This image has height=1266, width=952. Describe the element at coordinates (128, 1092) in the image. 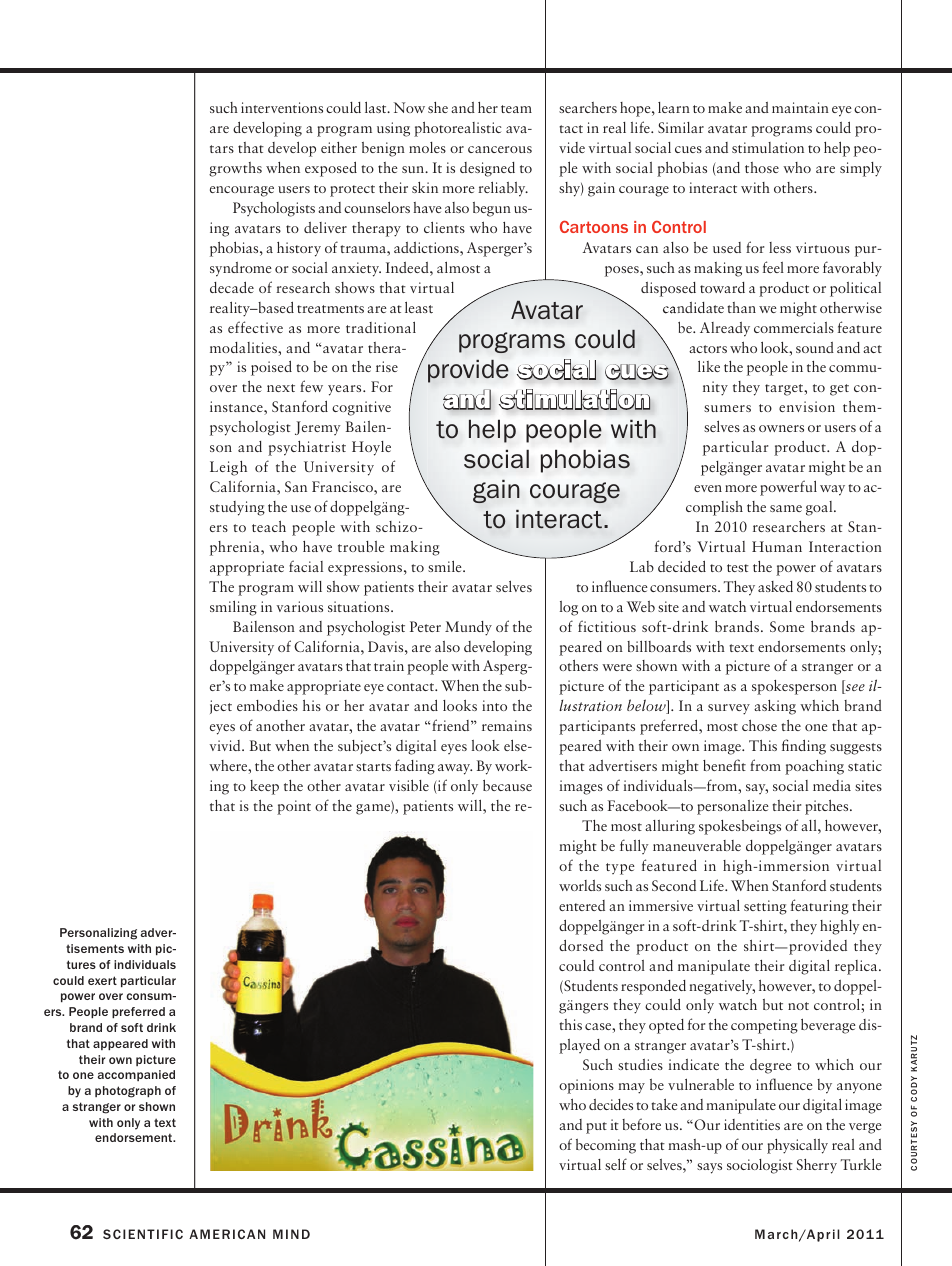

I see `photograph` at that location.
